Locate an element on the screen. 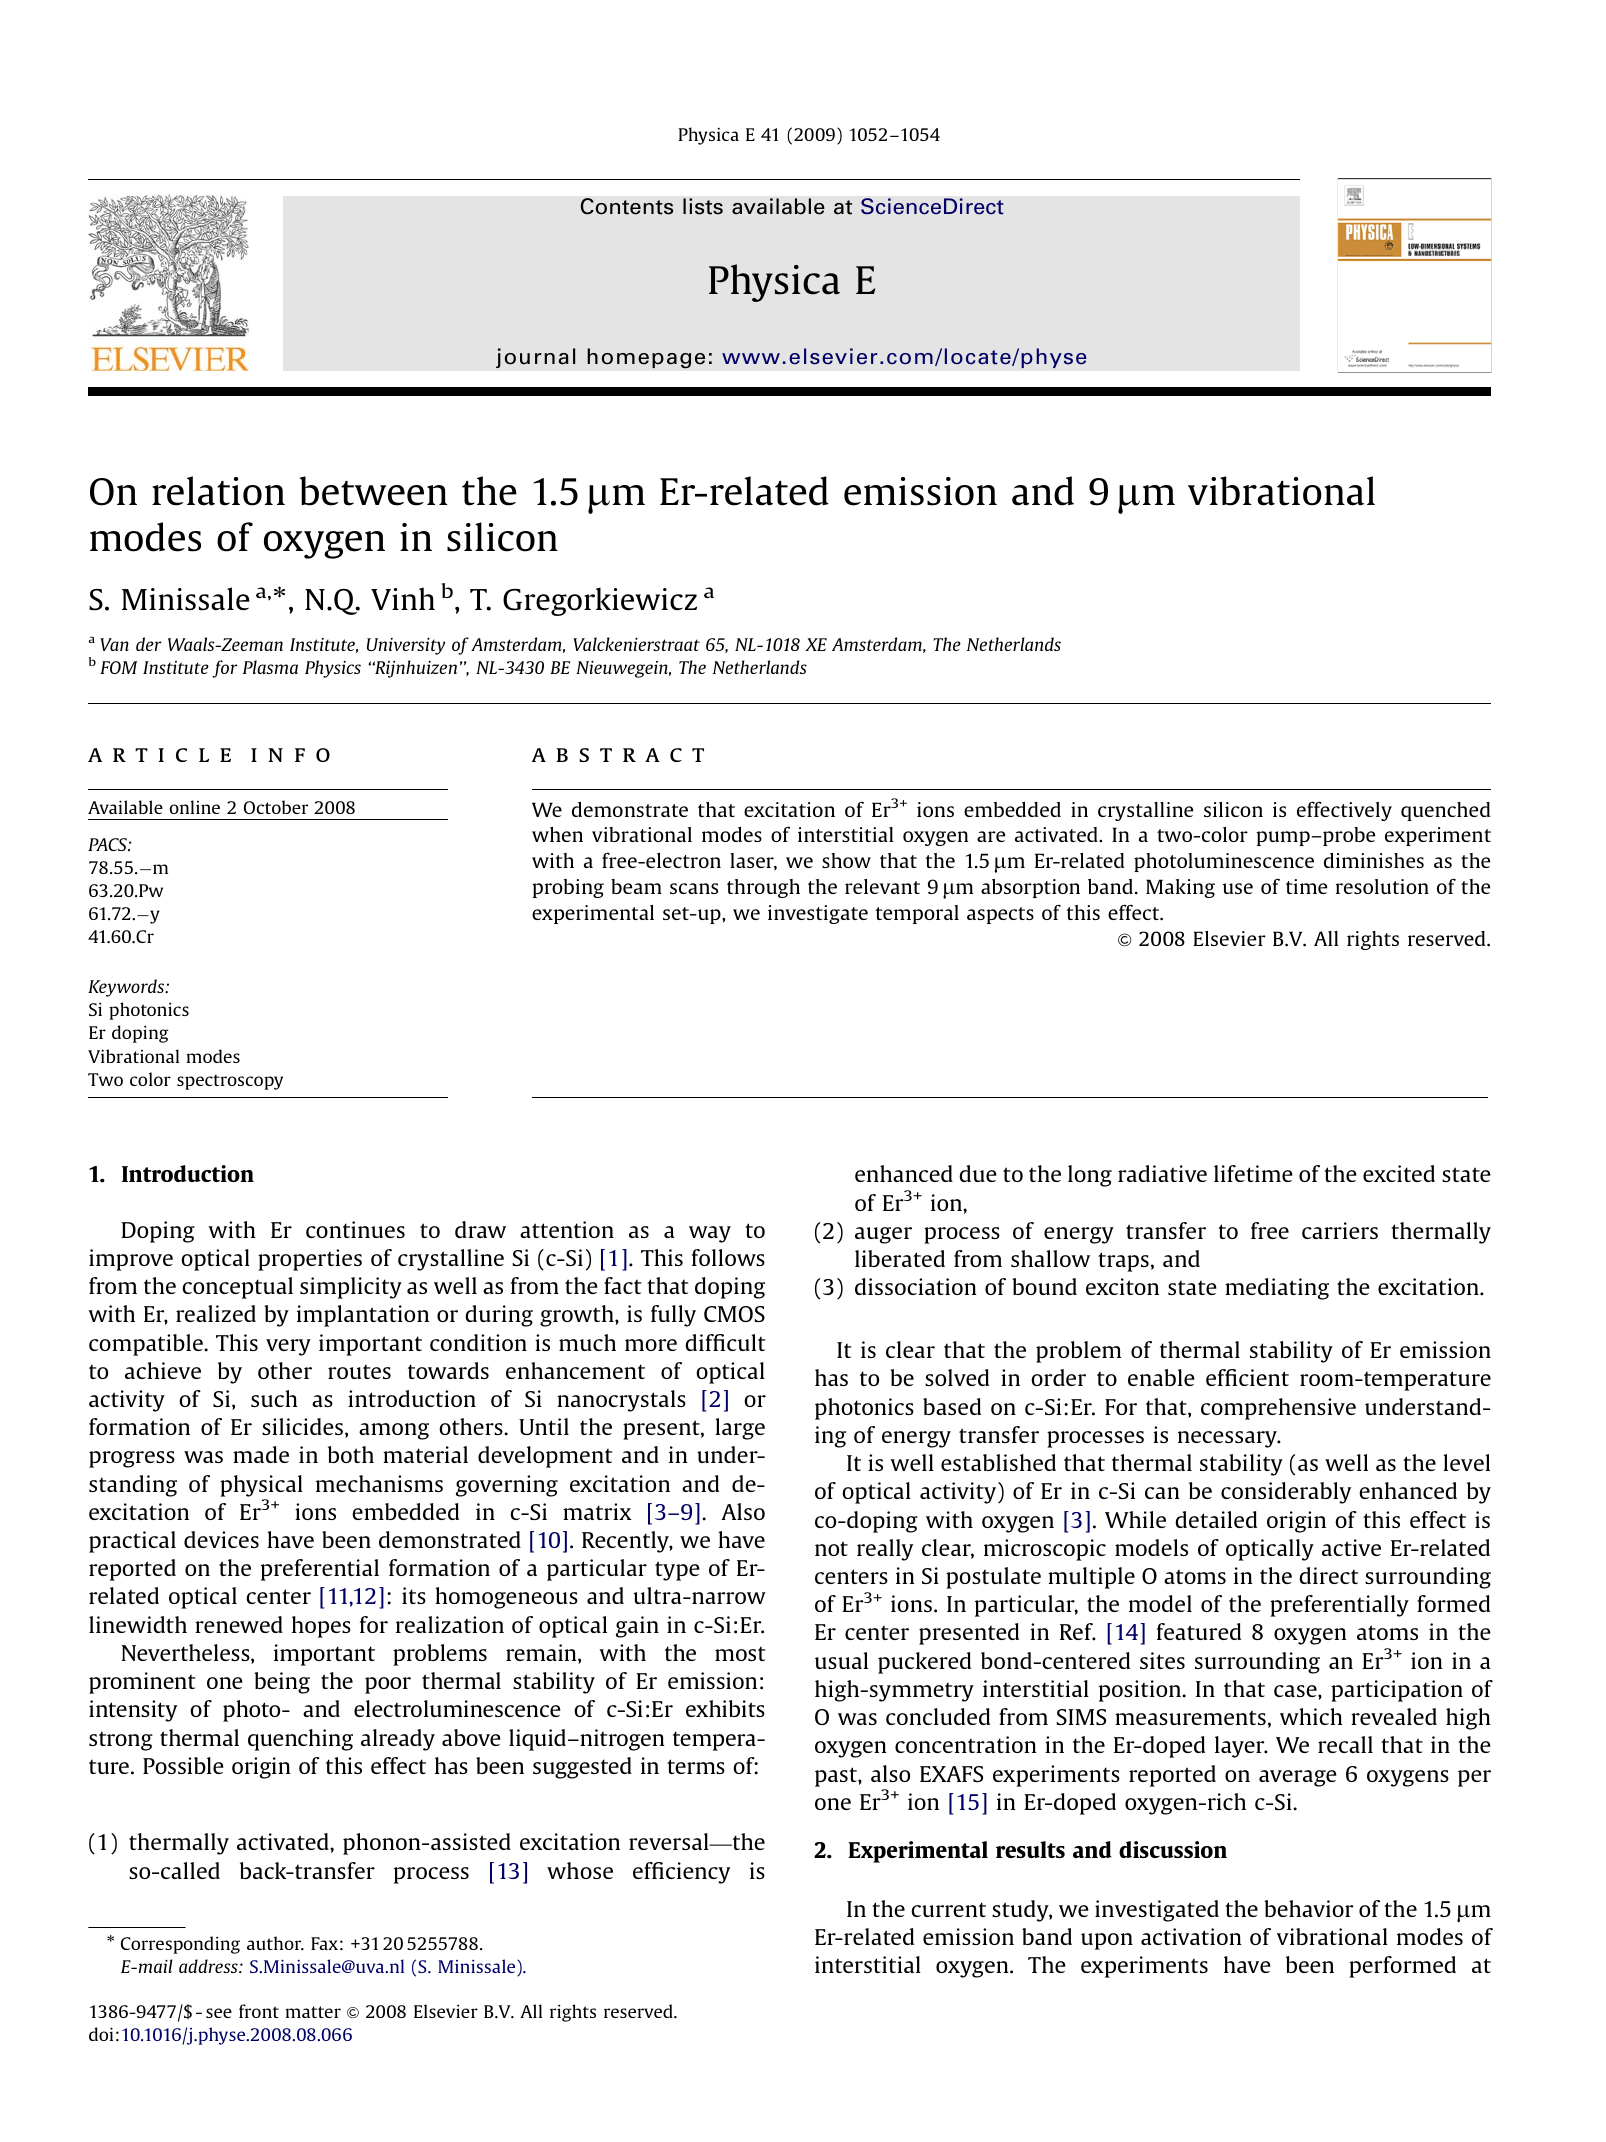  spectroscopy is located at coordinates (230, 1082).
